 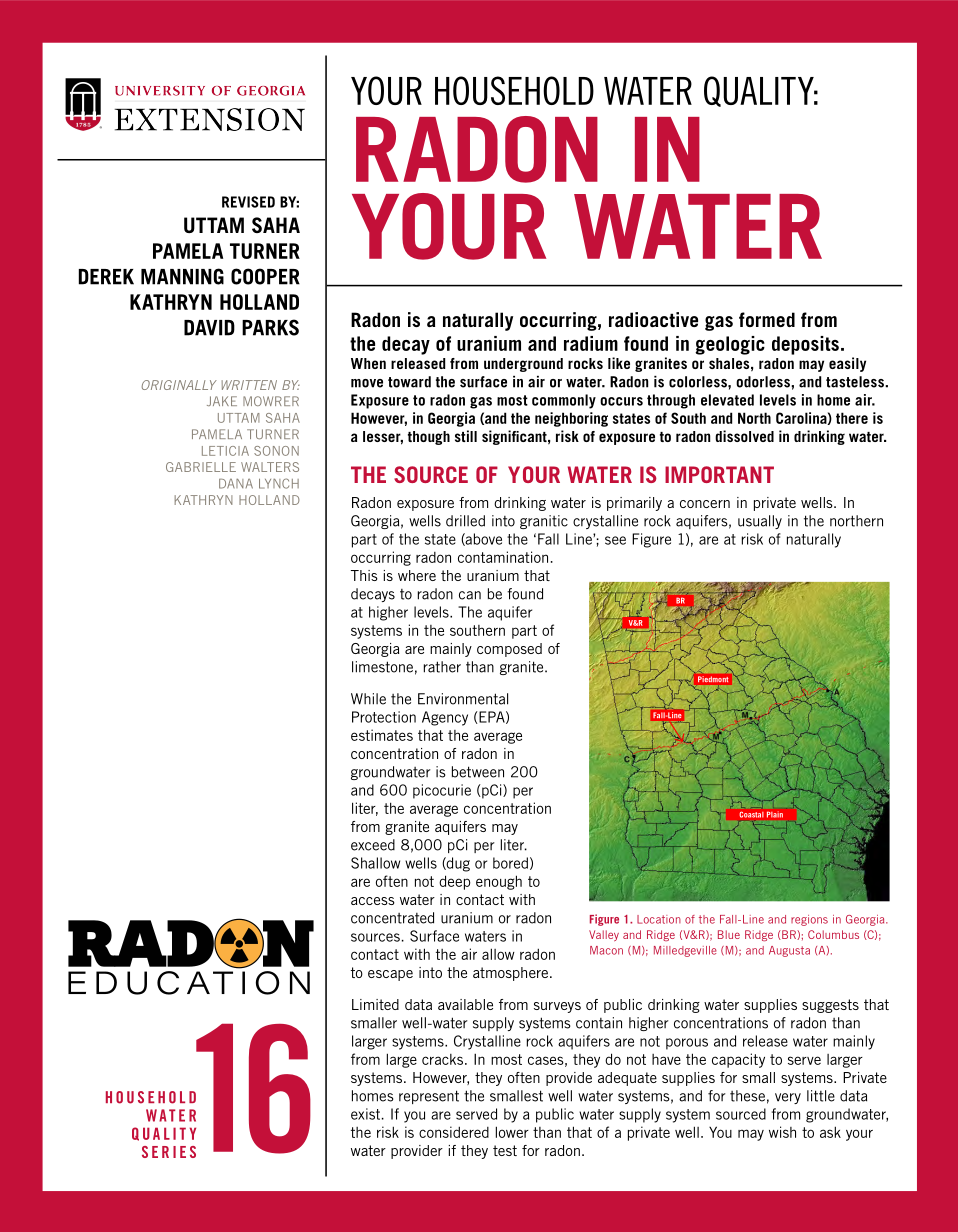 What do you see at coordinates (463, 699) in the image?
I see `Environmental` at bounding box center [463, 699].
